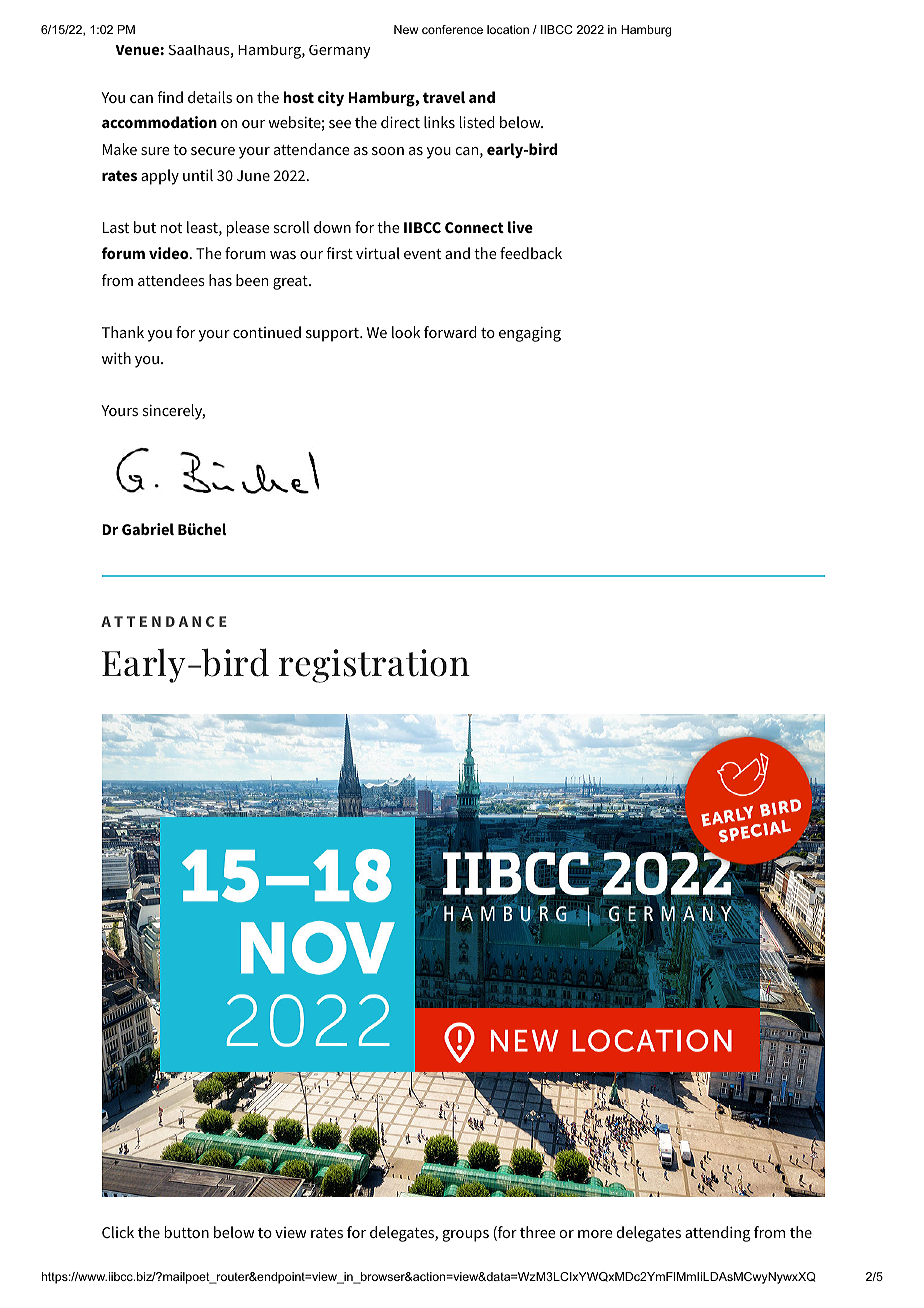 Image resolution: width=924 pixels, height=1308 pixels. I want to click on groups, so click(465, 1236).
